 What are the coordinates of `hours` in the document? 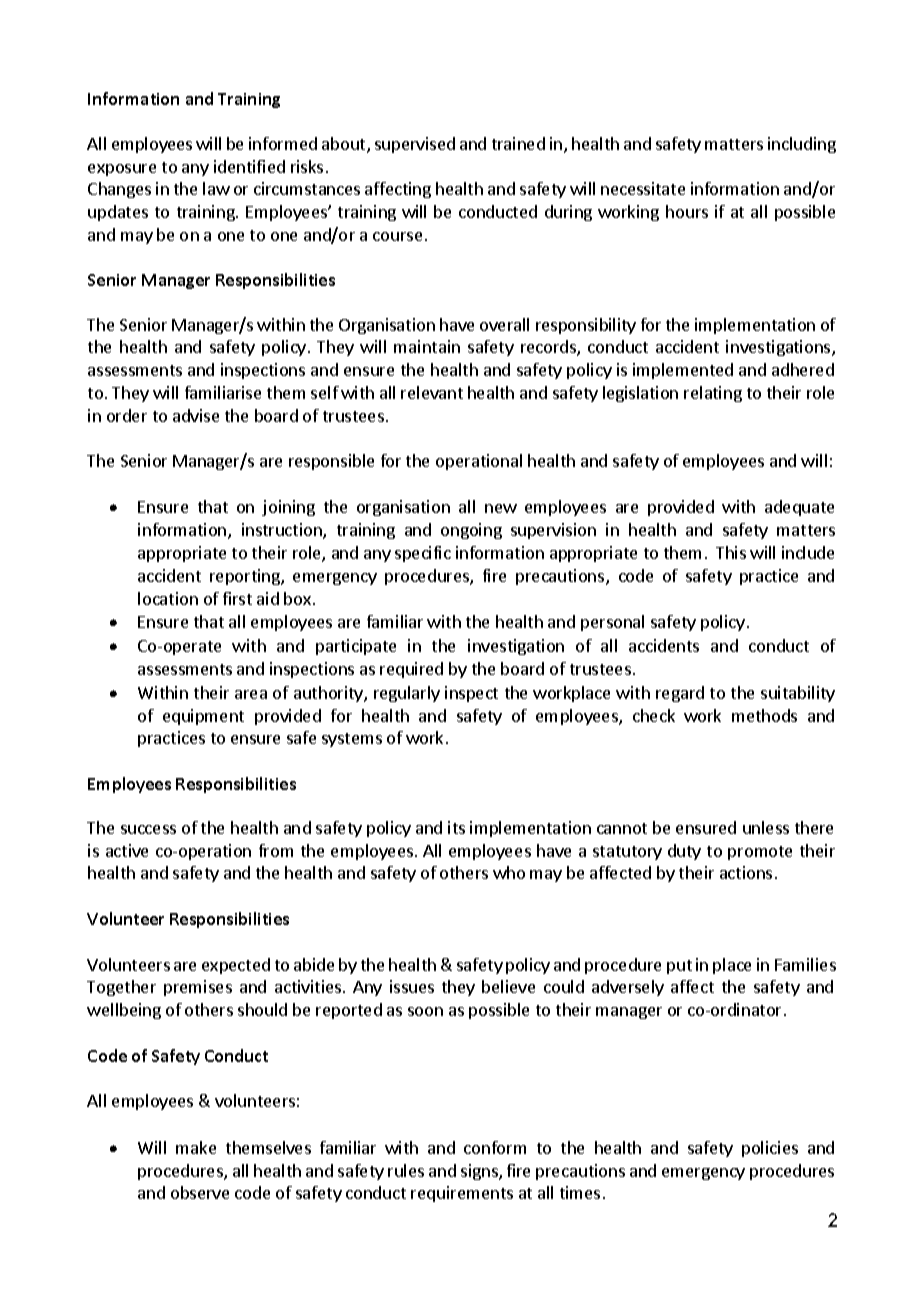 It's located at (687, 211).
